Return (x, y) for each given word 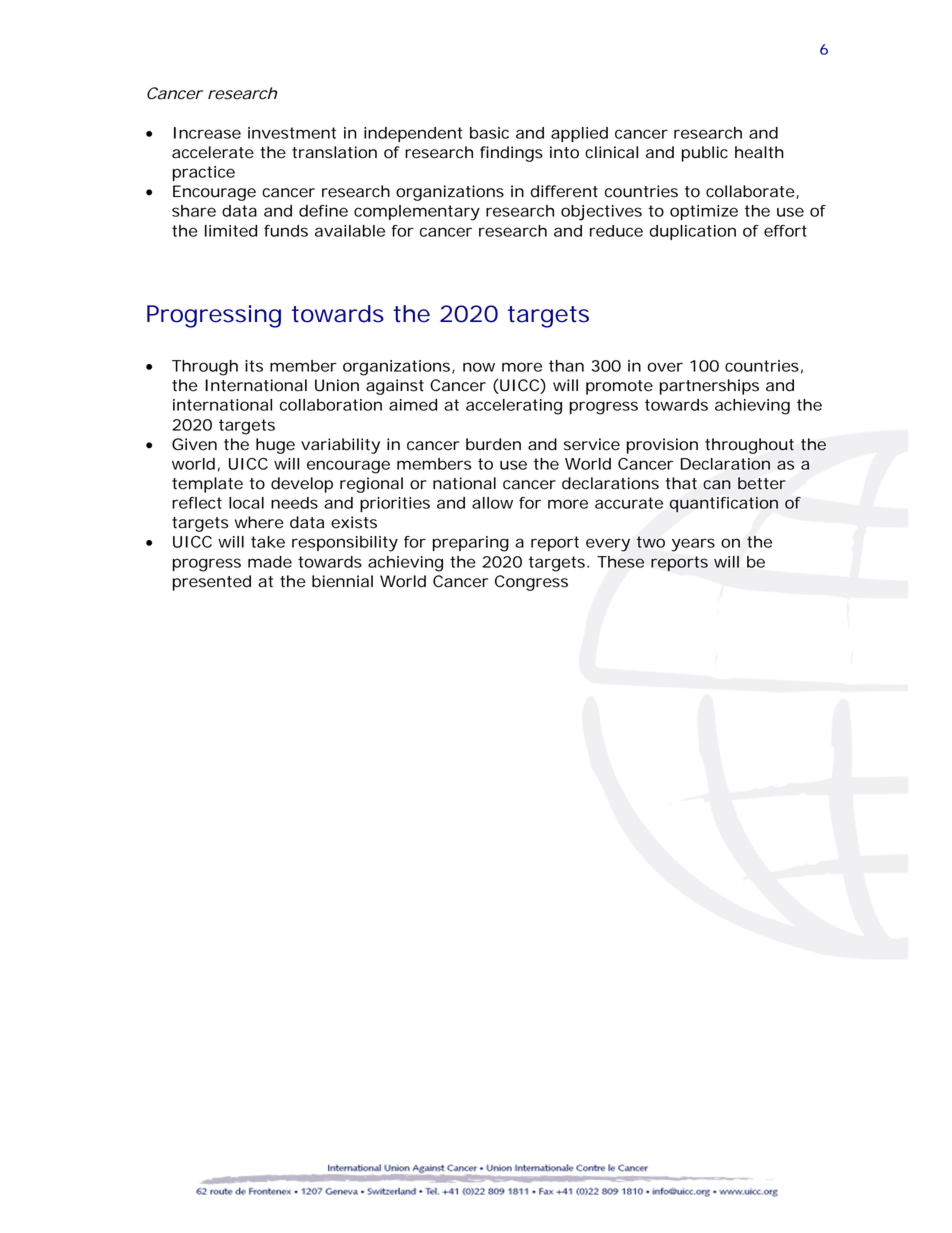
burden (493, 444)
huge (275, 446)
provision (662, 446)
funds (286, 231)
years (693, 545)
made (270, 562)
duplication (693, 232)
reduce (616, 231)
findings (511, 154)
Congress (531, 583)
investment (292, 133)
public (705, 154)
